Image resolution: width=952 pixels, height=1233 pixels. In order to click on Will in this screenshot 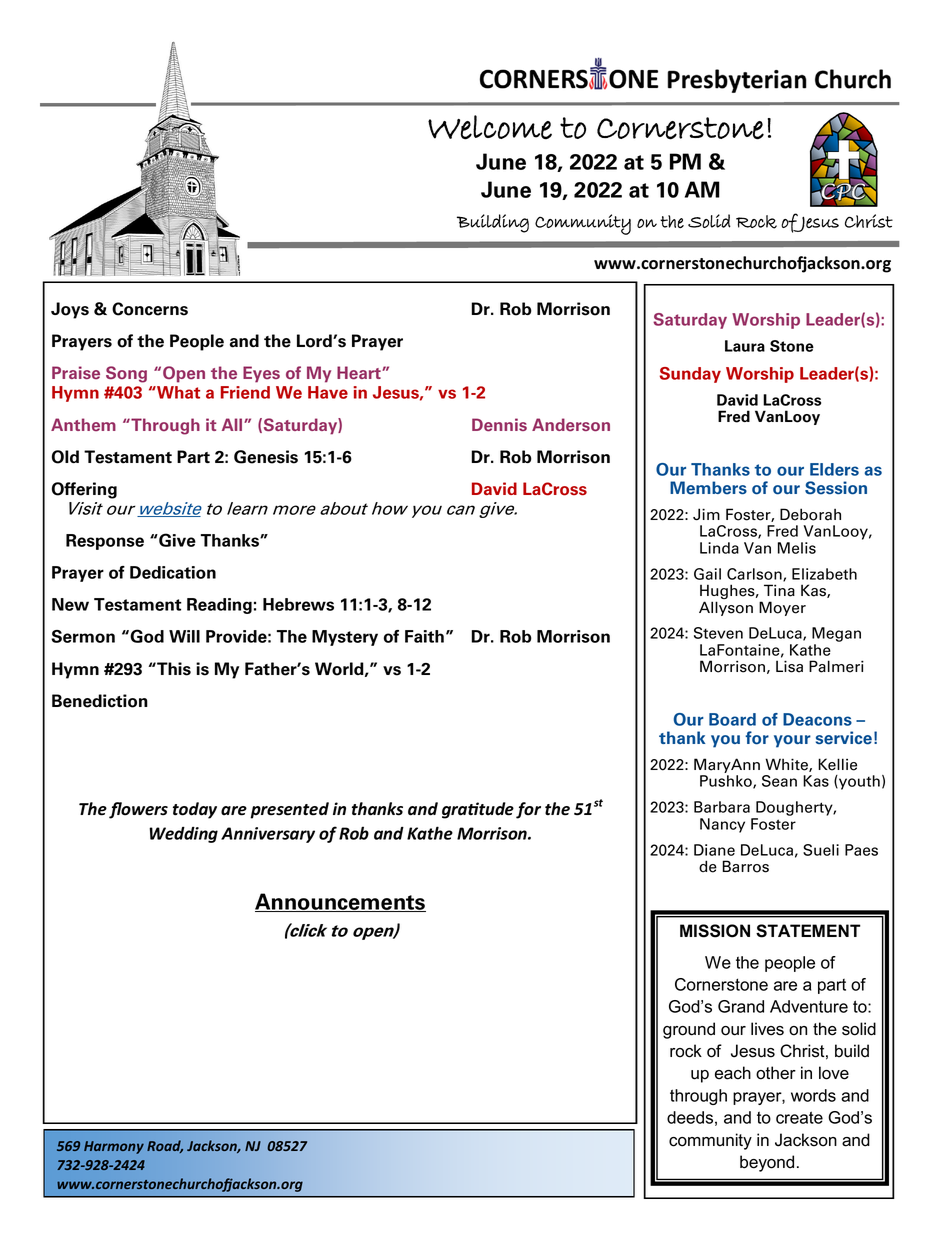, I will do `click(184, 636)`.
